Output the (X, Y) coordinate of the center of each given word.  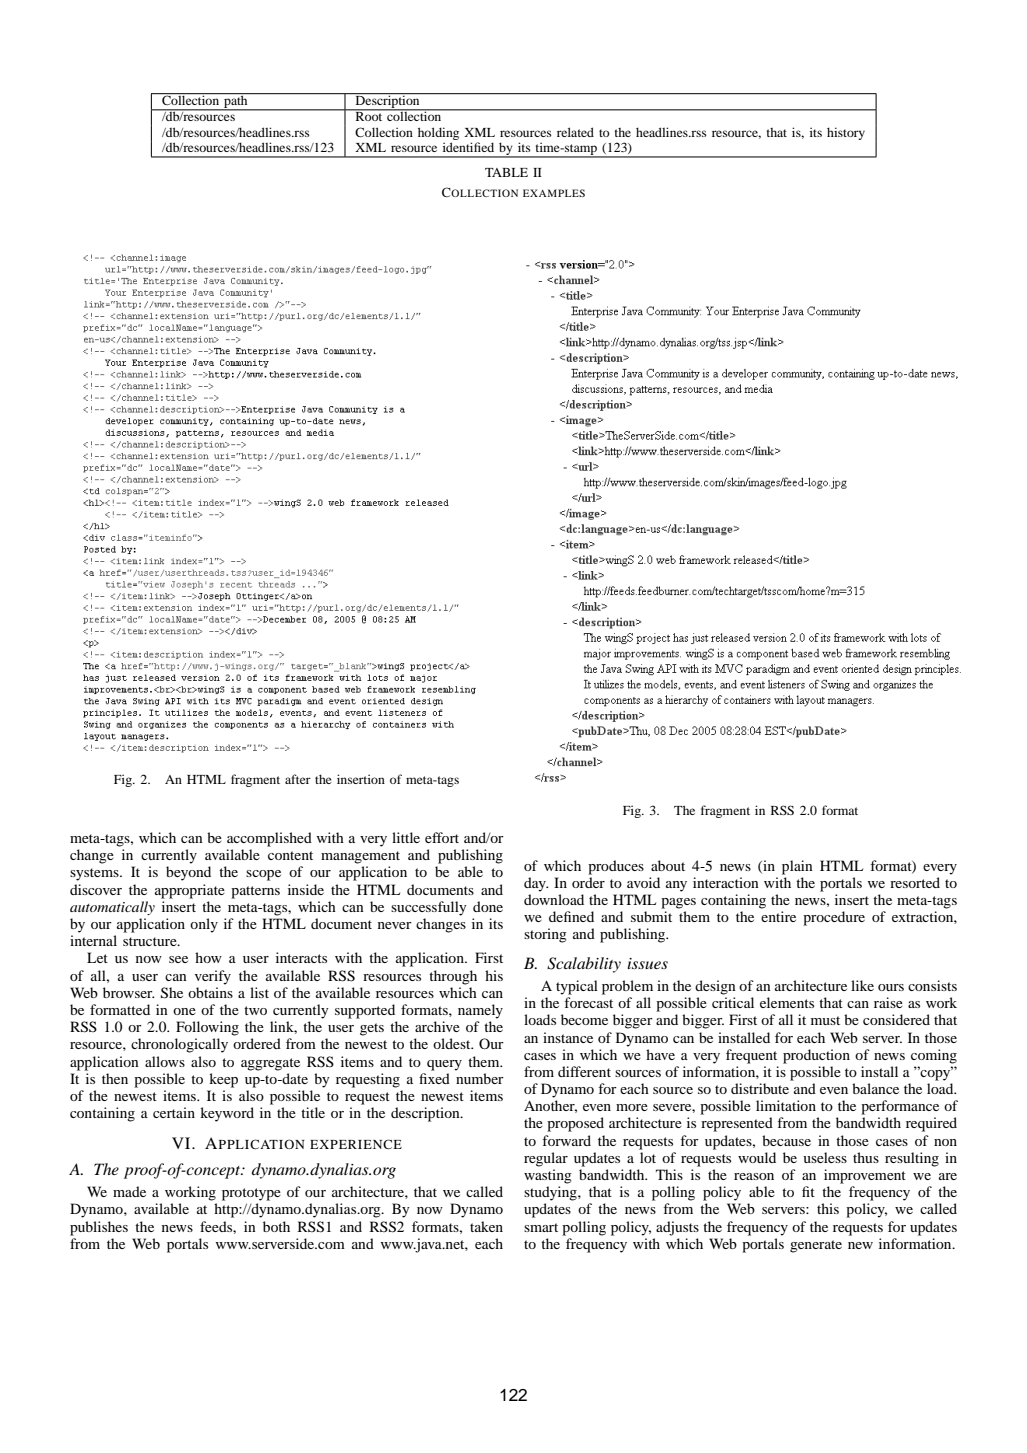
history (846, 133)
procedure (834, 918)
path (236, 101)
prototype (251, 1194)
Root (369, 115)
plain (797, 867)
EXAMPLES (554, 193)
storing (545, 935)
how (208, 957)
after (298, 779)
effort (442, 837)
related (575, 132)
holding (438, 133)
